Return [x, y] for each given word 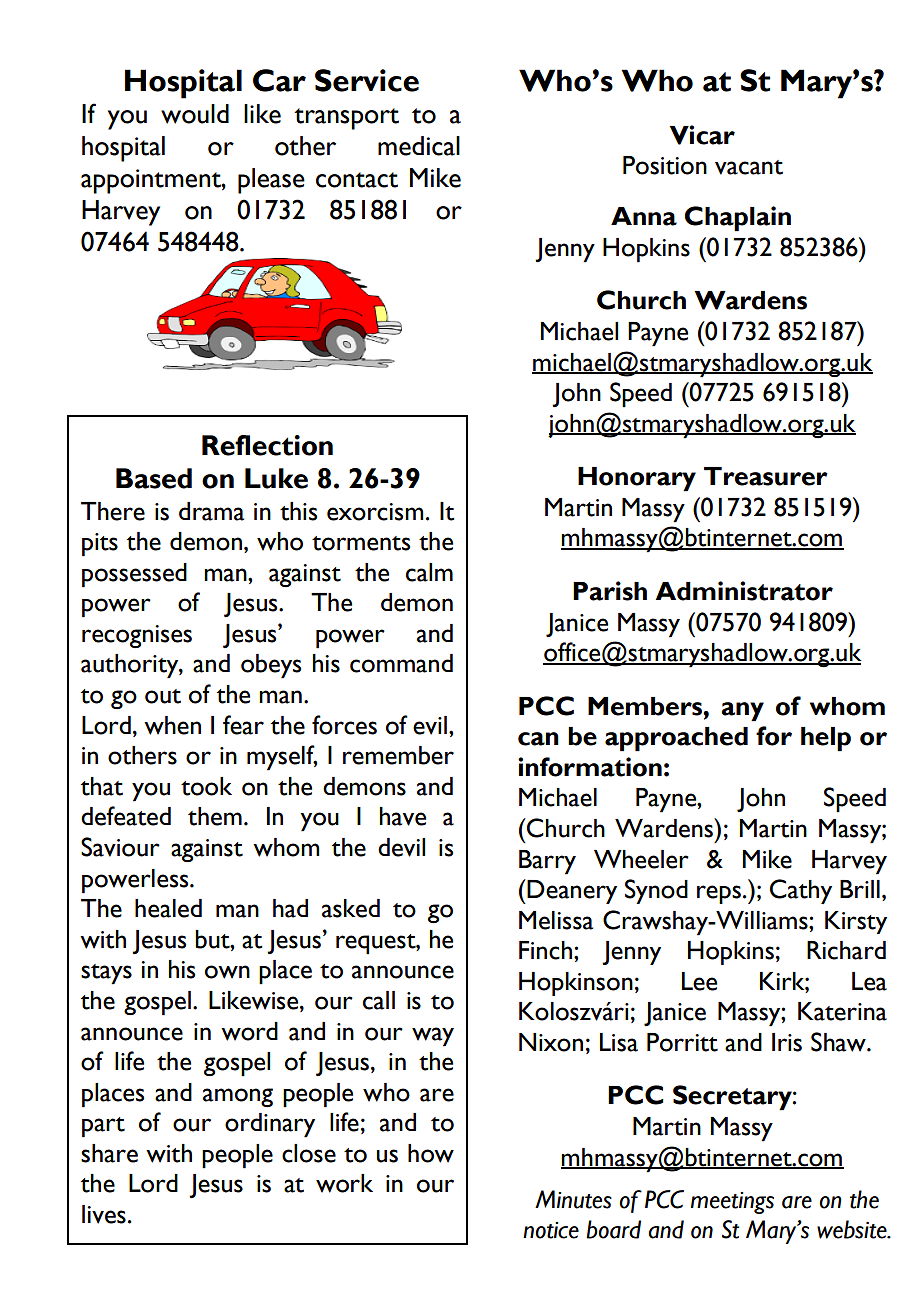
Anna [644, 216]
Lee [699, 981]
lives [104, 1214]
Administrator [744, 591]
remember [398, 755]
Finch [545, 950]
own [227, 972]
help [826, 739]
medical [419, 146]
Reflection [267, 445]
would [195, 114]
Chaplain [737, 219]
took [206, 786]
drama [211, 511]
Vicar [702, 135]
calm [429, 572]
